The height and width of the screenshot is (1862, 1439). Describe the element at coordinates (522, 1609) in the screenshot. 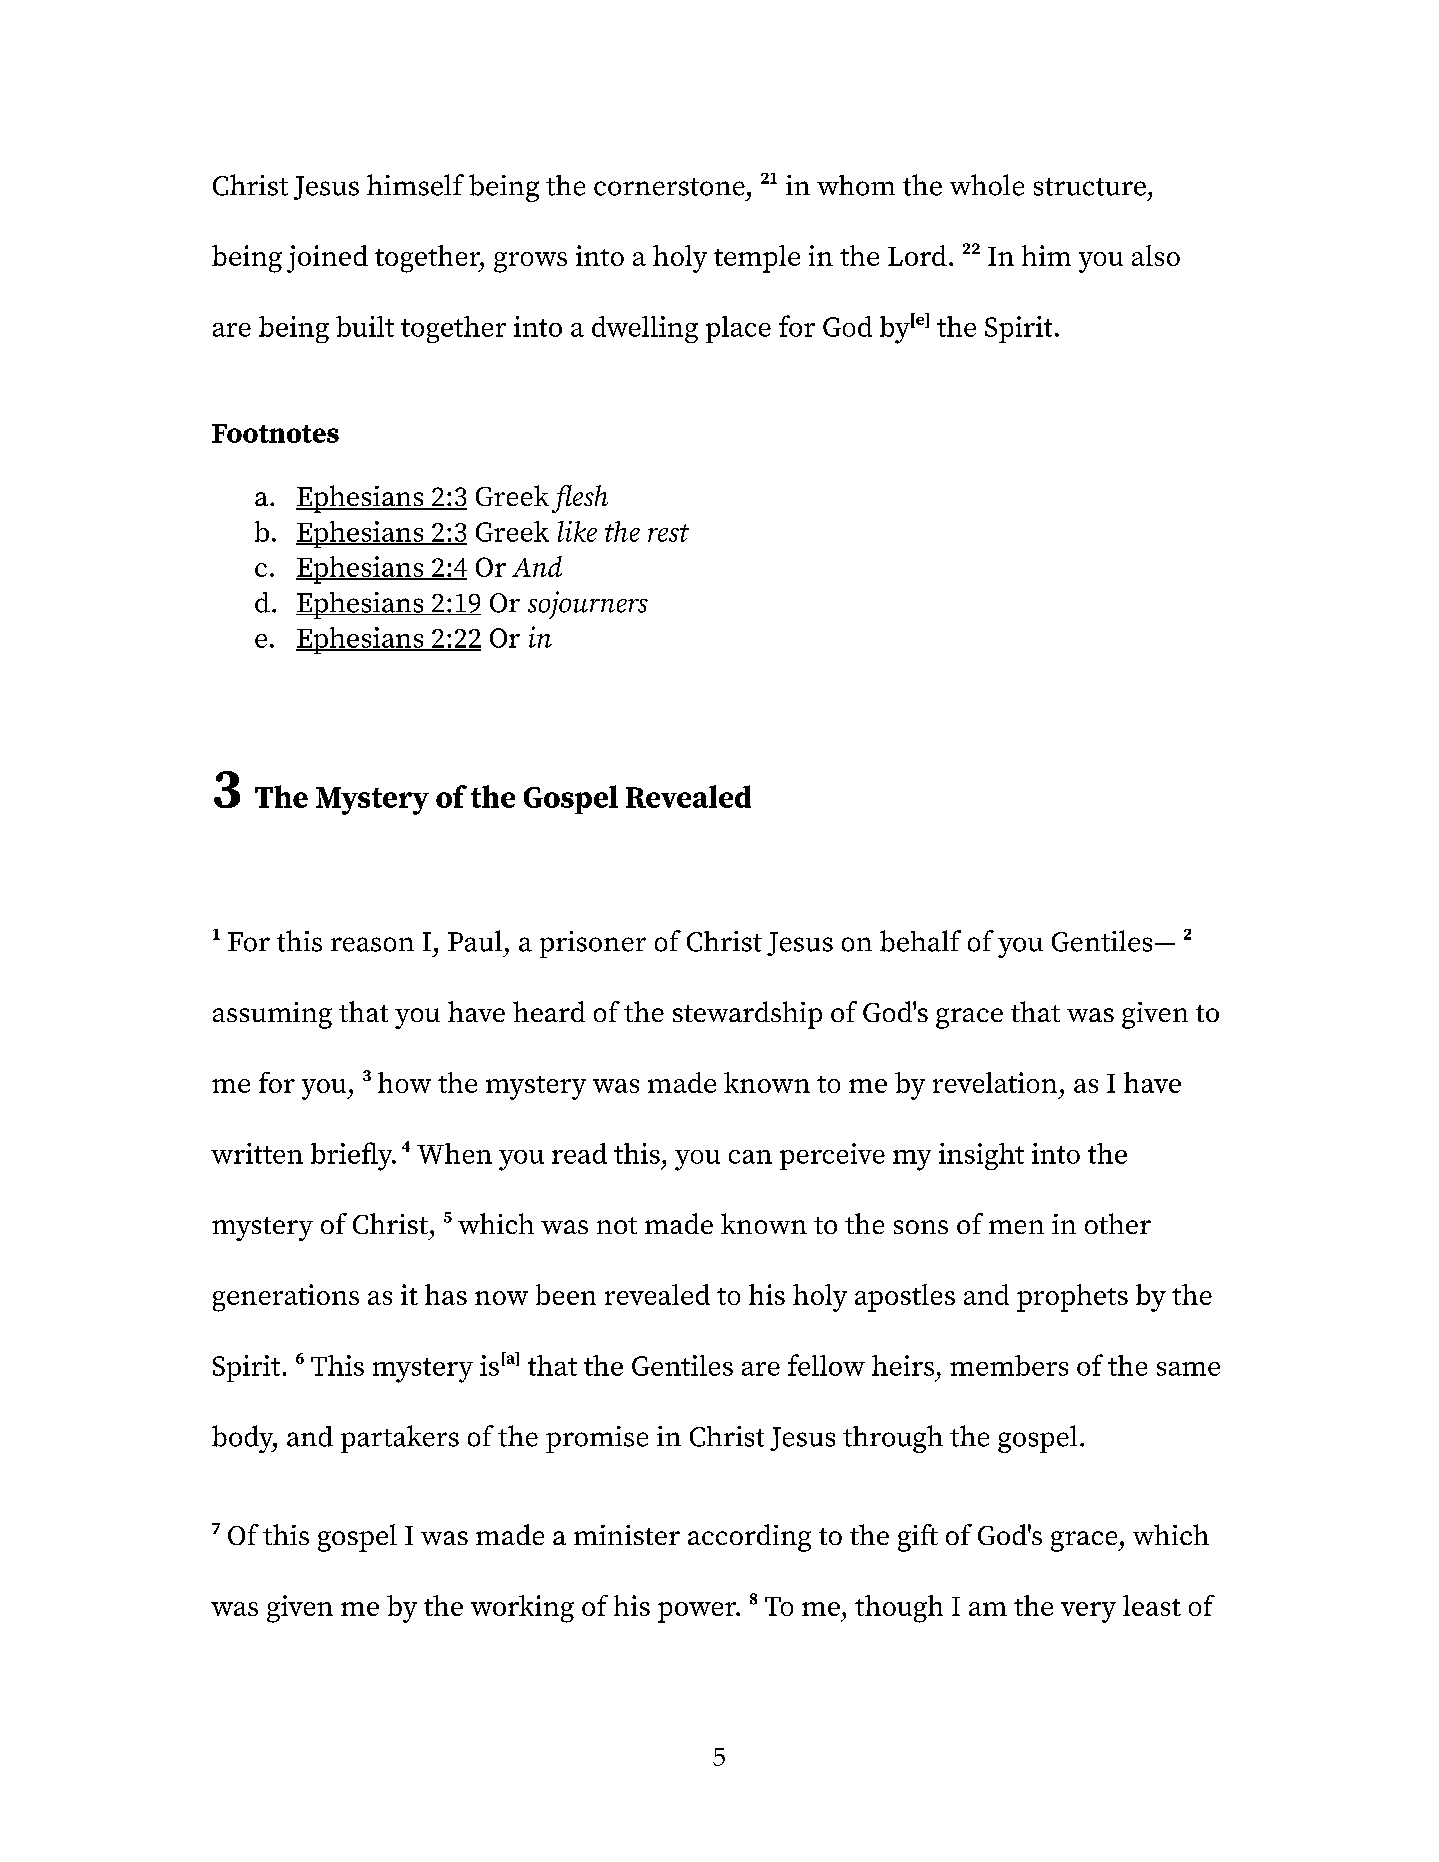

I see `working` at that location.
